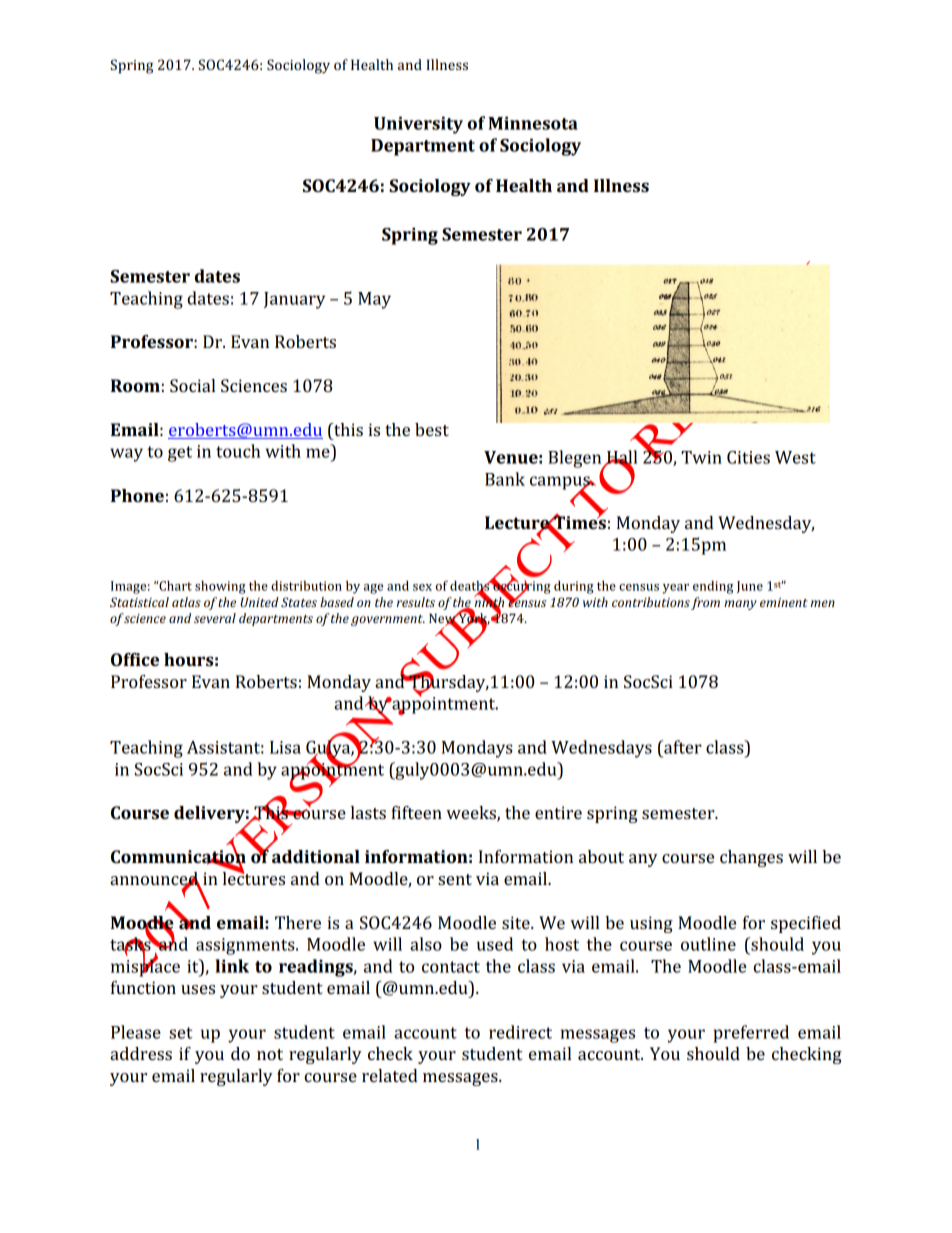 This screenshot has height=1233, width=952. What do you see at coordinates (682, 747) in the screenshot?
I see `after` at bounding box center [682, 747].
